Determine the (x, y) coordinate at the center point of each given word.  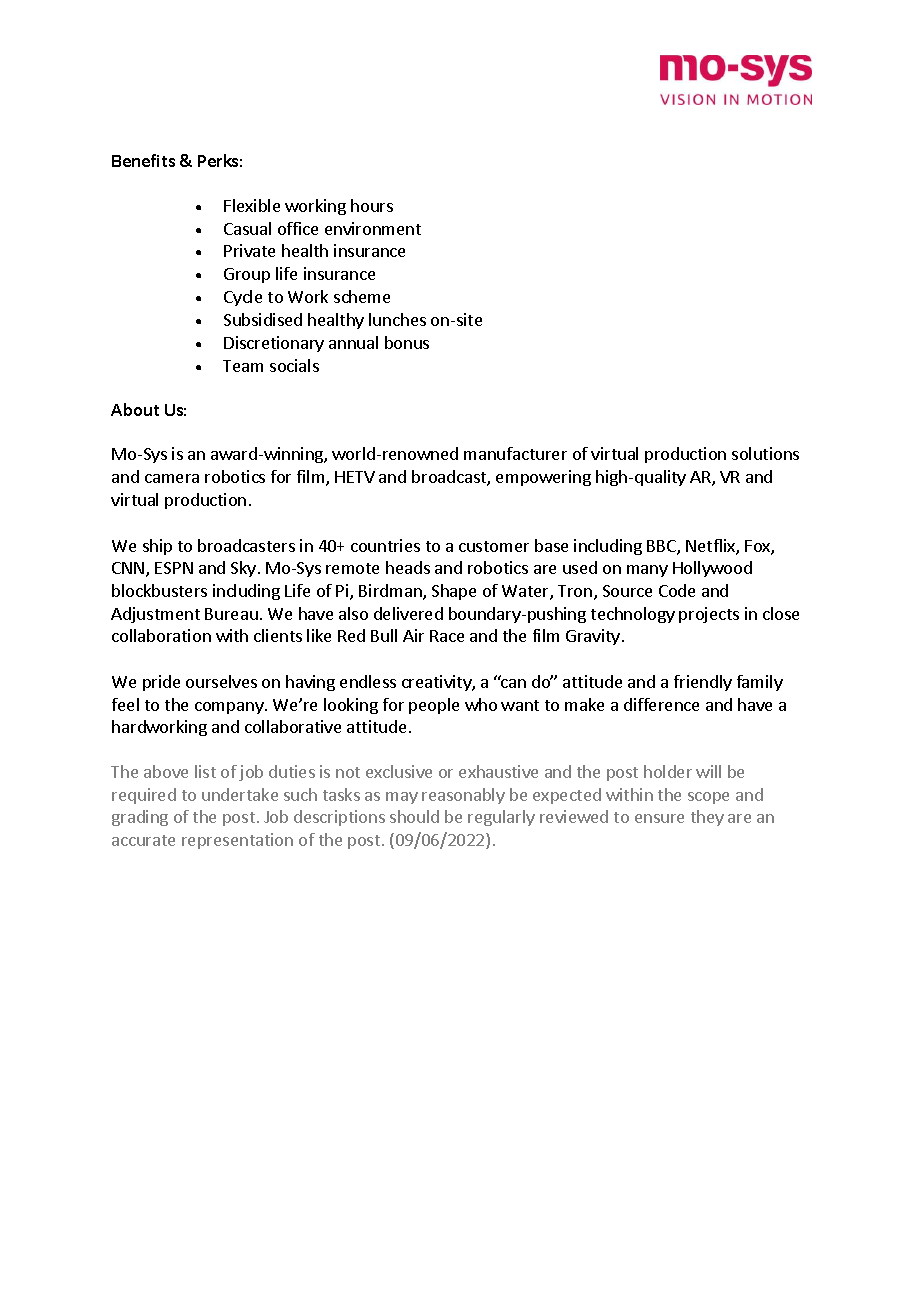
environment (373, 228)
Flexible (252, 205)
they (707, 818)
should (414, 816)
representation (237, 841)
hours (372, 205)
